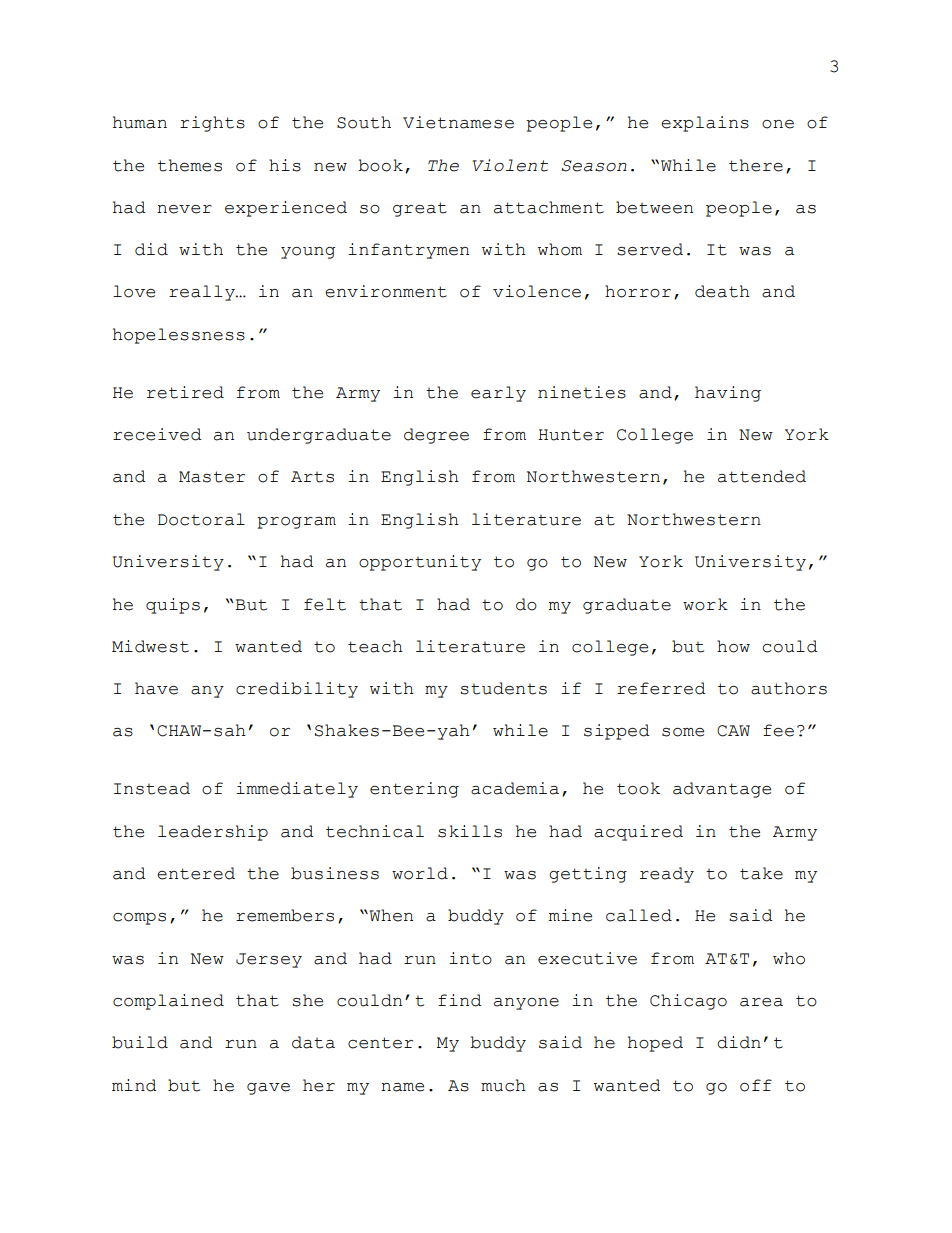 This screenshot has height=1233, width=952. Describe the element at coordinates (705, 124) in the screenshot. I see `explains` at that location.
